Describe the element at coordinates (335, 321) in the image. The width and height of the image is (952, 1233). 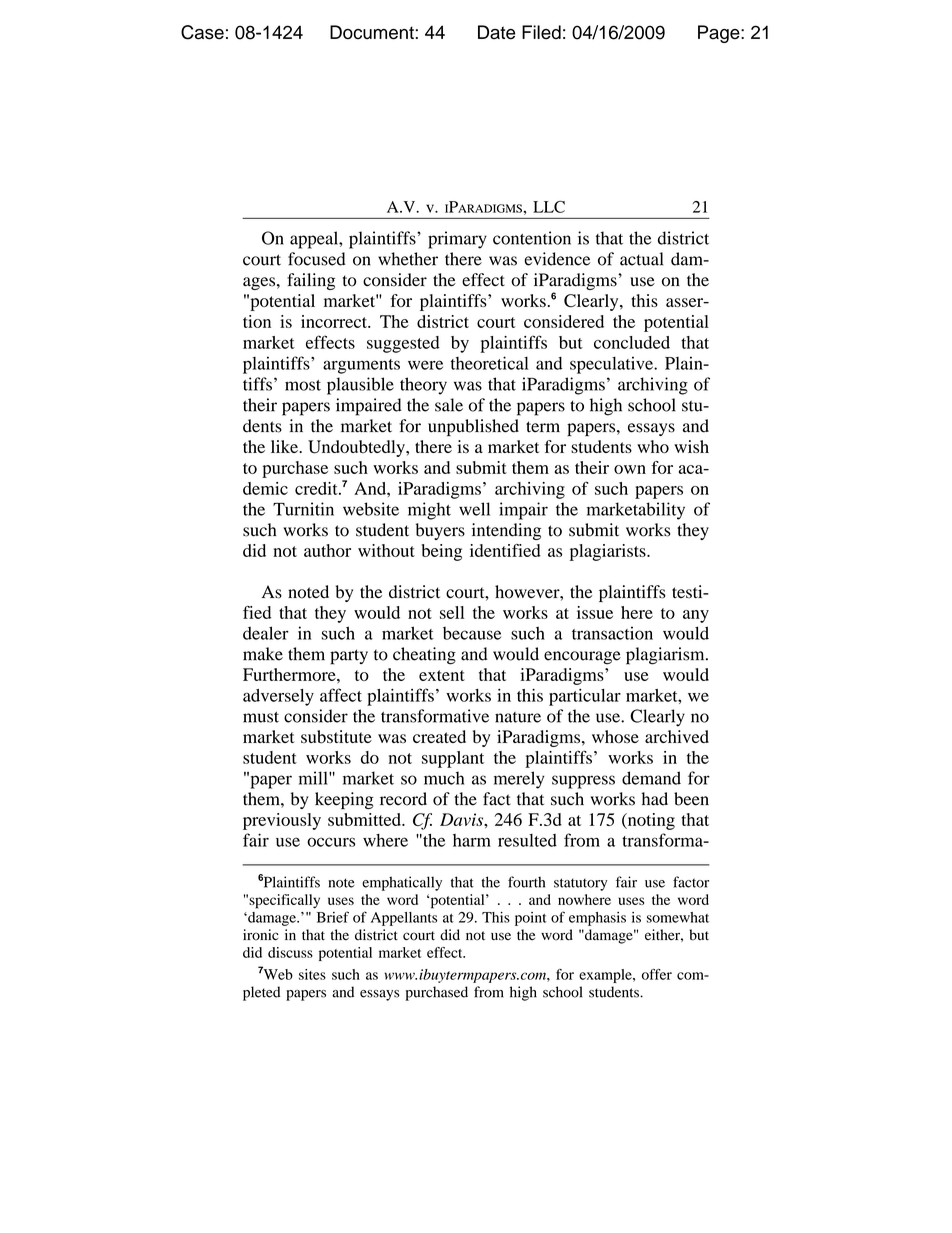
I see `incorrect` at that location.
